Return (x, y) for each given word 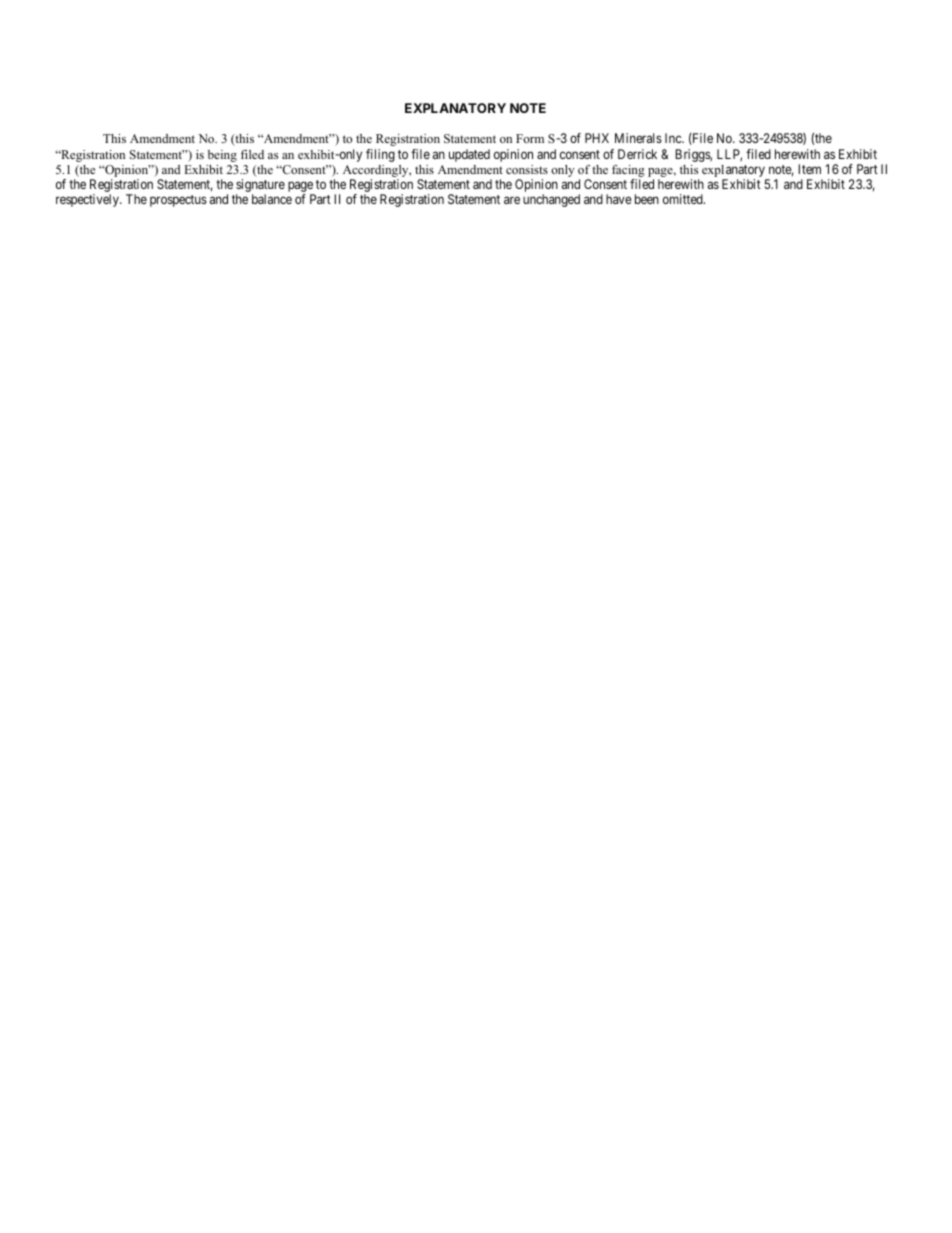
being (222, 156)
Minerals (638, 138)
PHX (597, 138)
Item (809, 169)
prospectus (178, 201)
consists (527, 169)
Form (530, 138)
